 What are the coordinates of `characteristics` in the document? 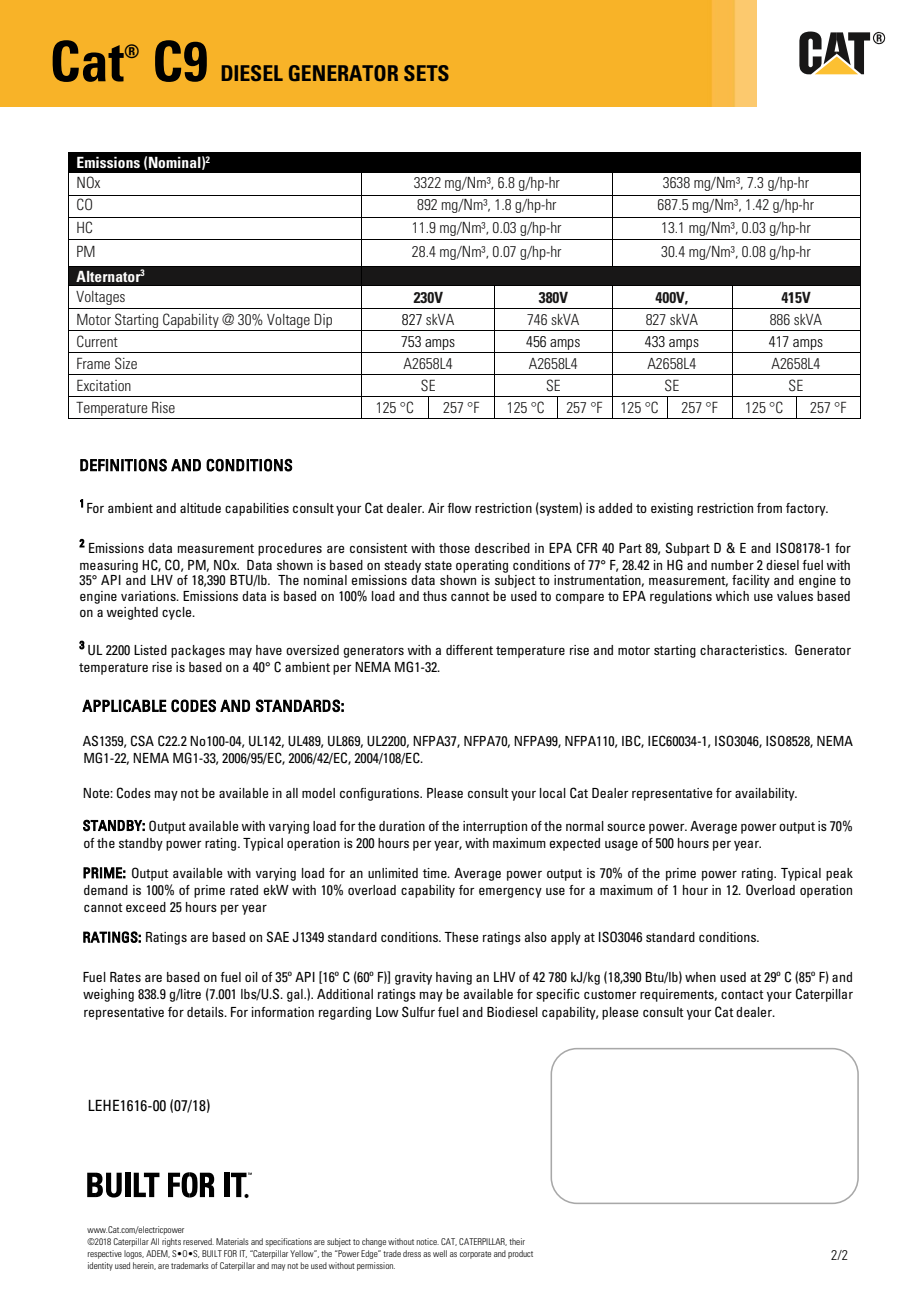 It's located at (743, 650).
